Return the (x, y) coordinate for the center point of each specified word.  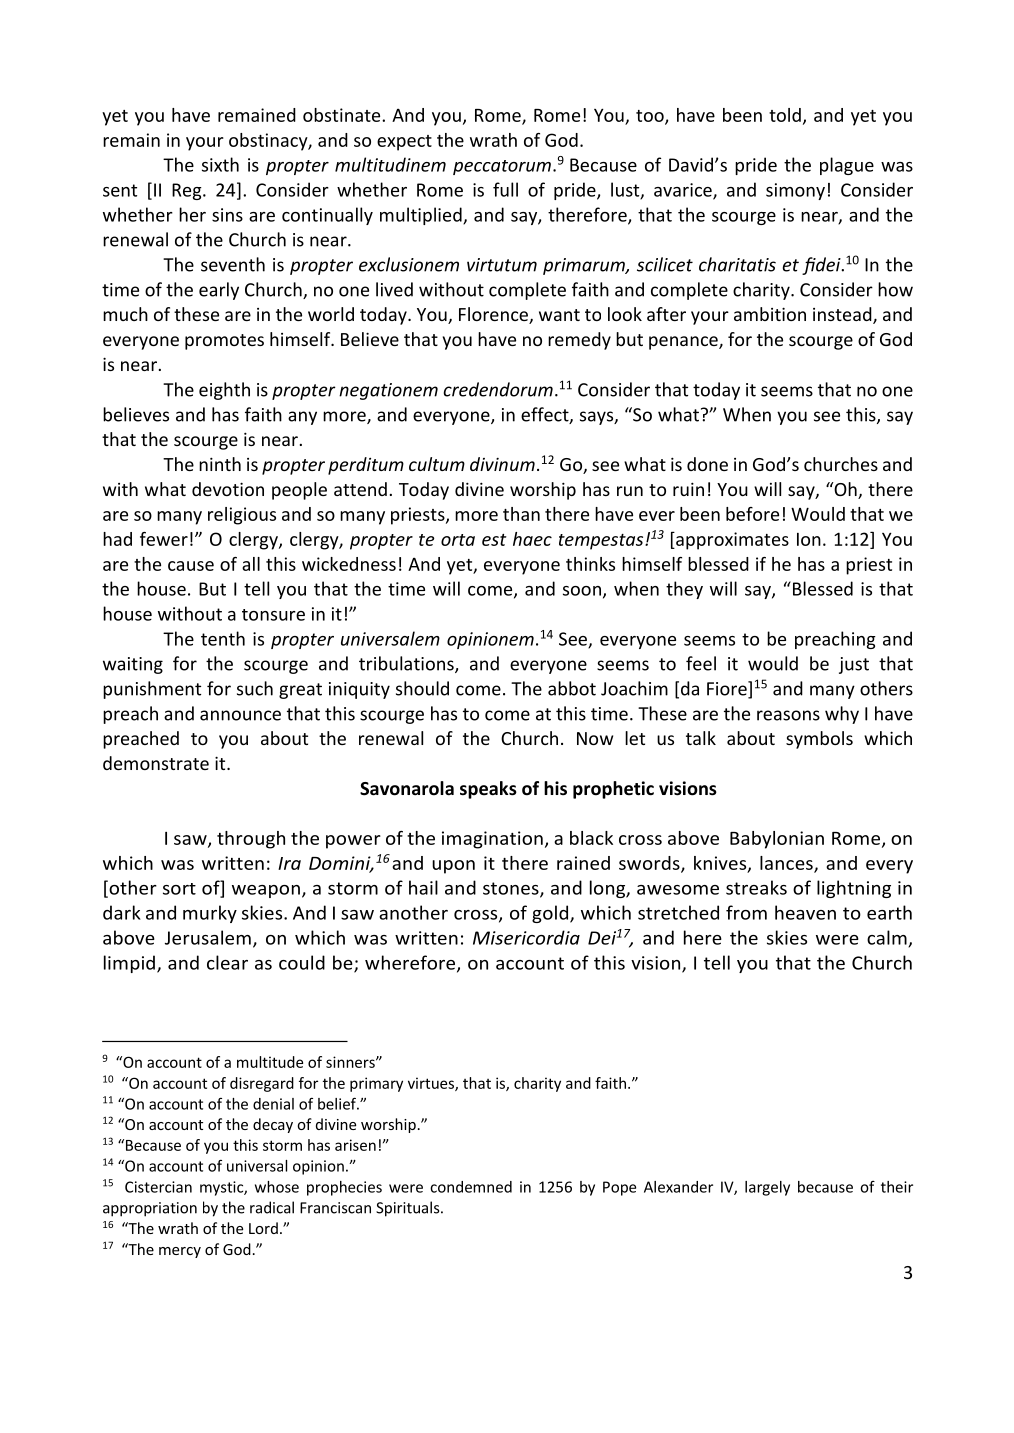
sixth (220, 164)
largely (767, 1188)
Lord (263, 1228)
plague (847, 166)
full (505, 189)
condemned (471, 1187)
